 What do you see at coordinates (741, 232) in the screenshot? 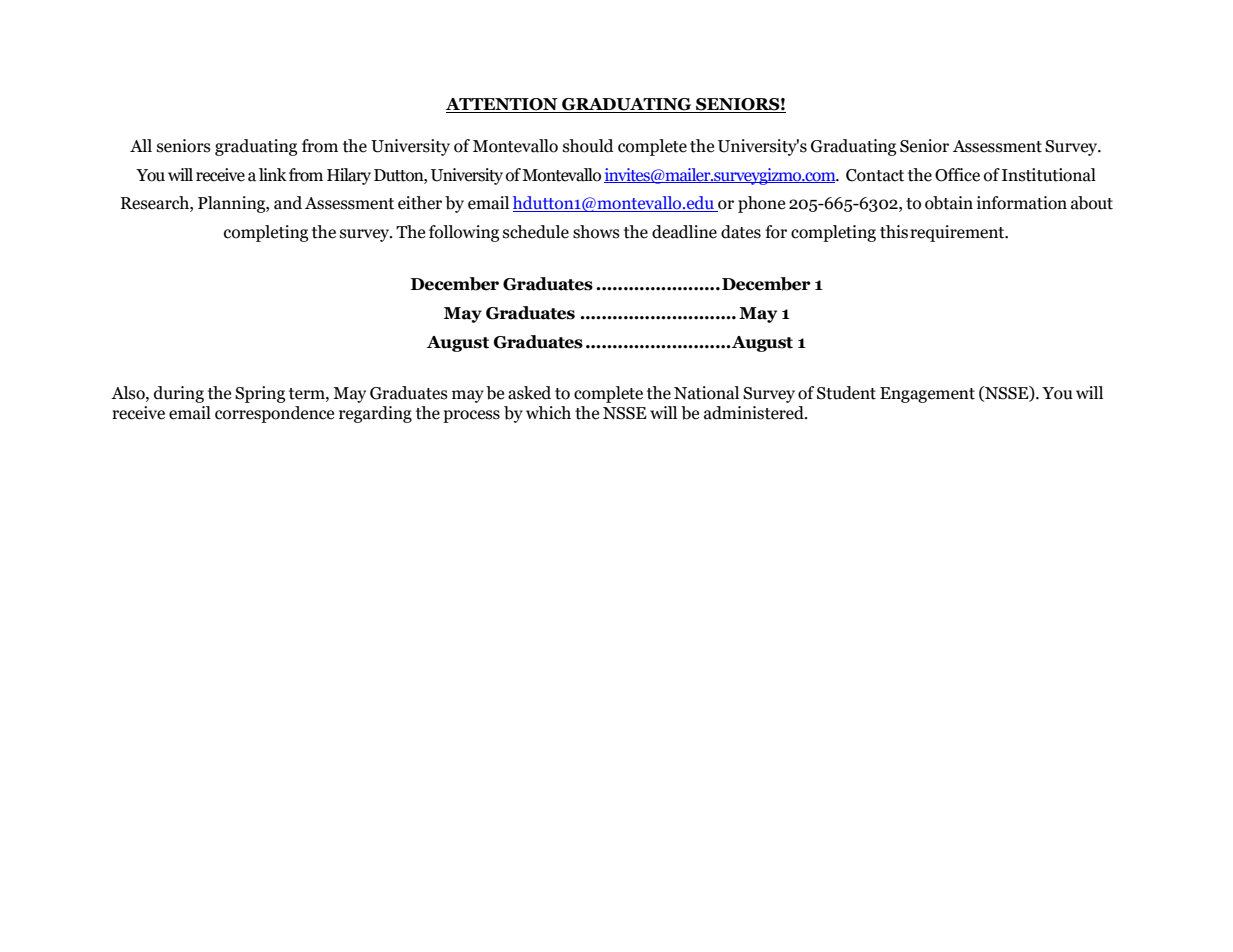
I see `dates` at bounding box center [741, 232].
